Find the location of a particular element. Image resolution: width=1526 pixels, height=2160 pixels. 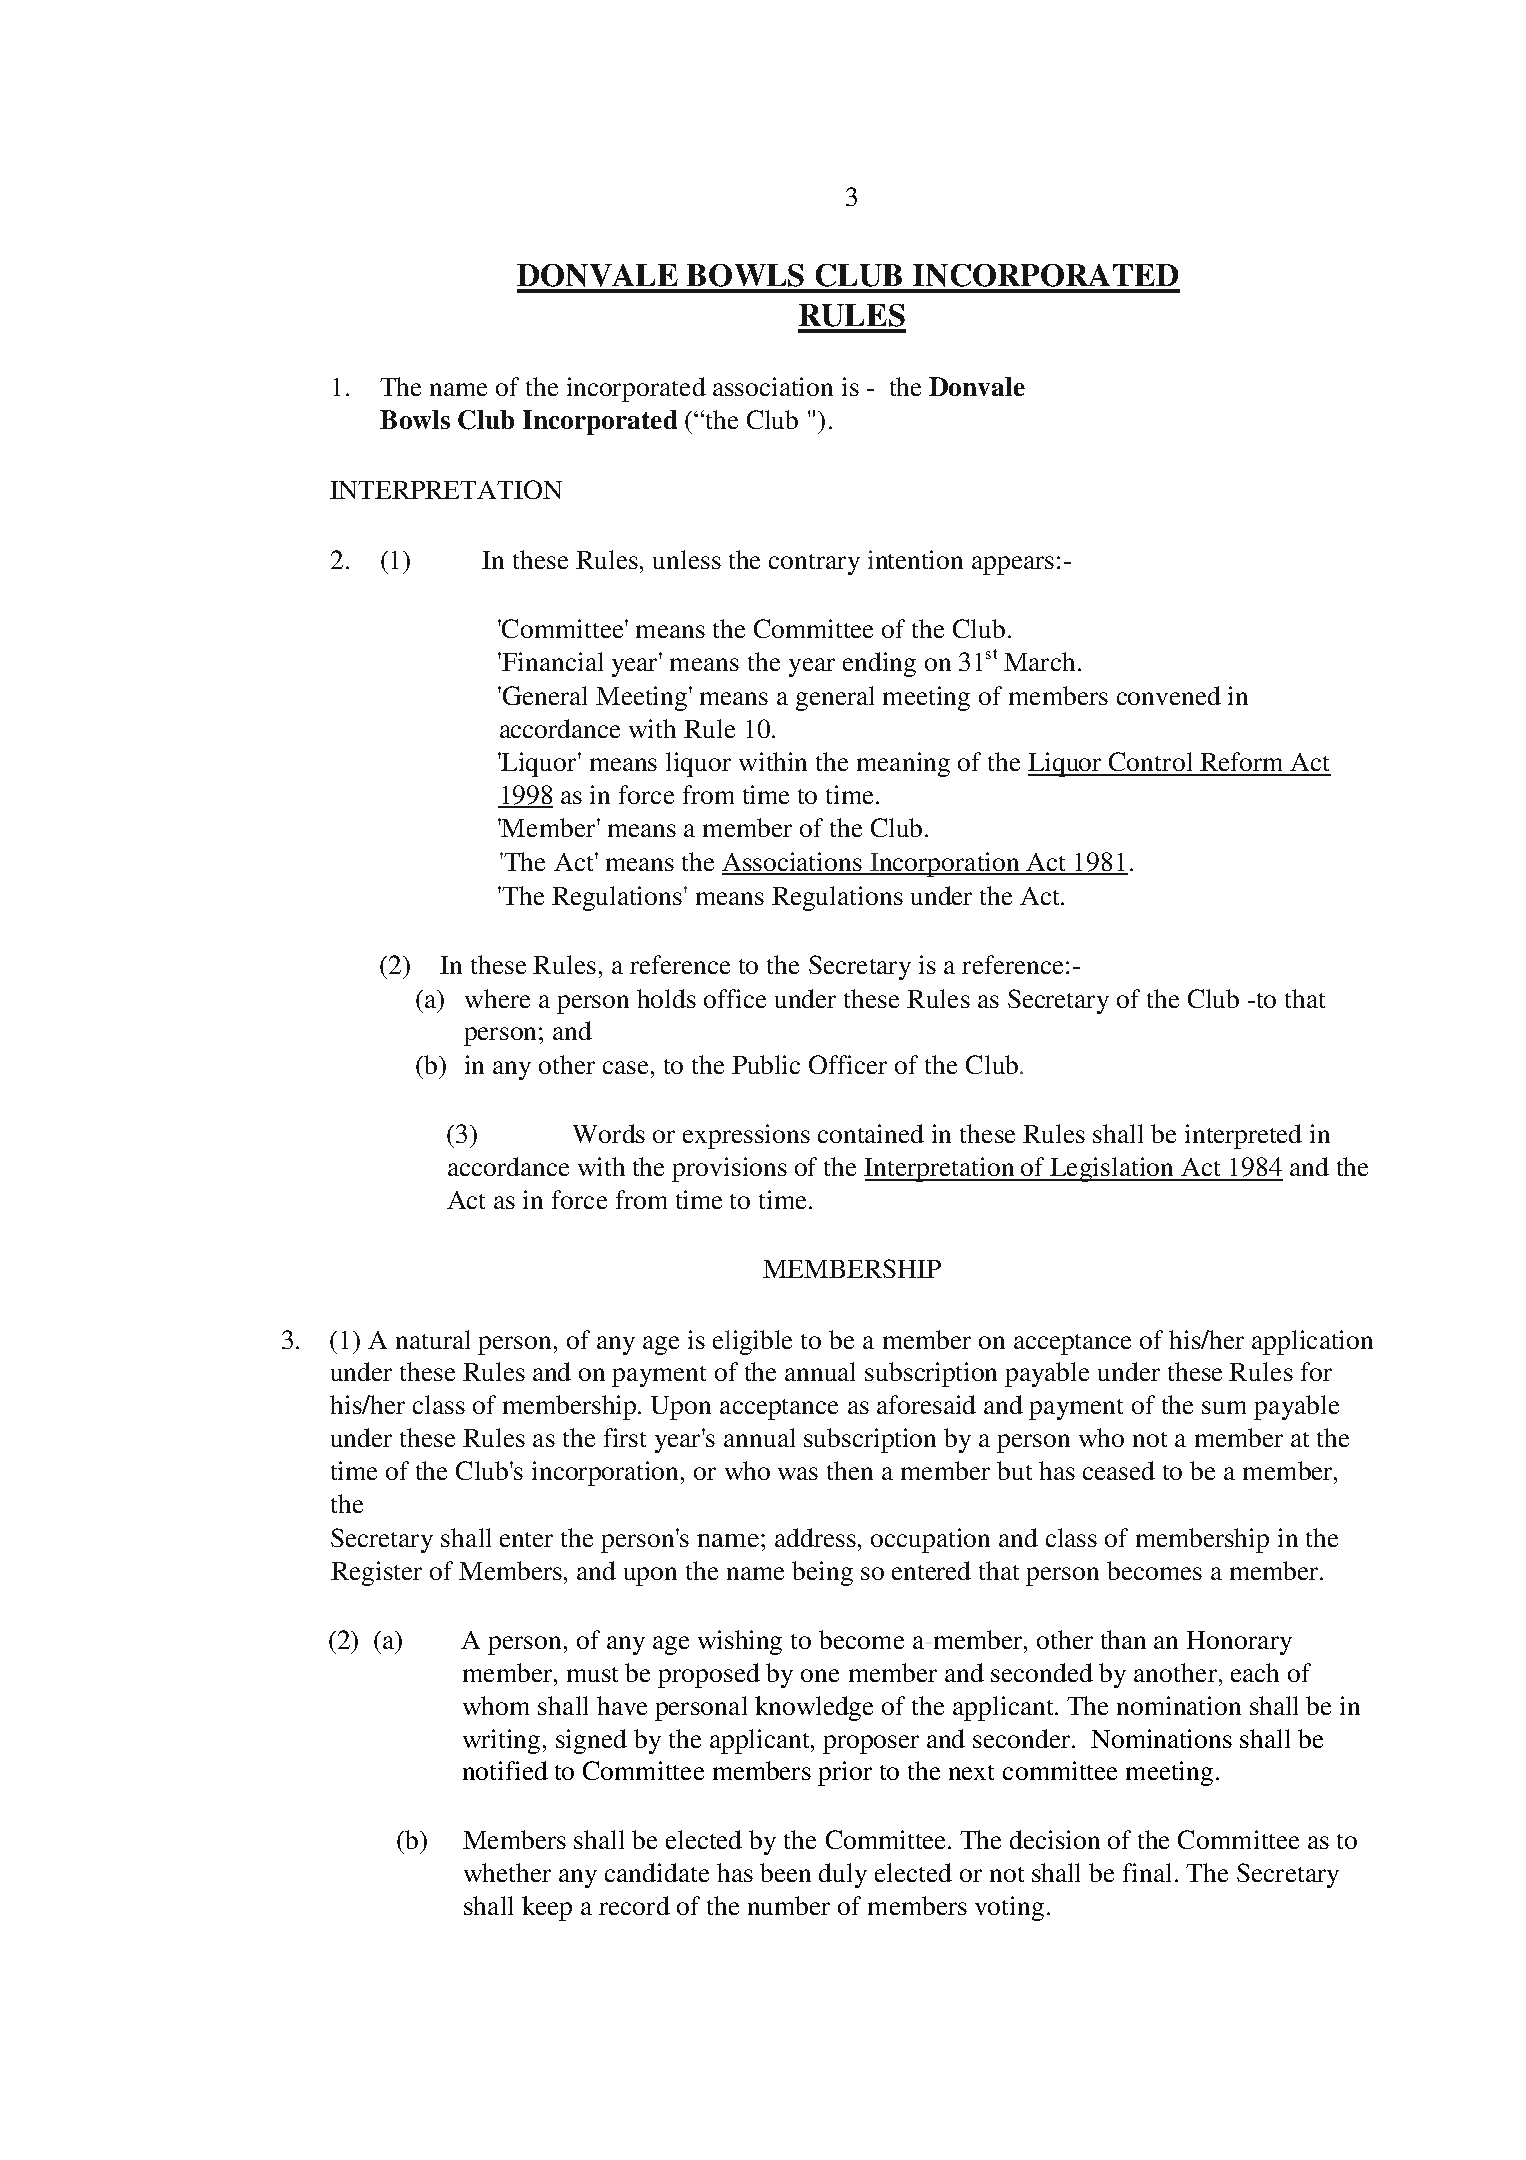

interpreted is located at coordinates (1243, 1136).
